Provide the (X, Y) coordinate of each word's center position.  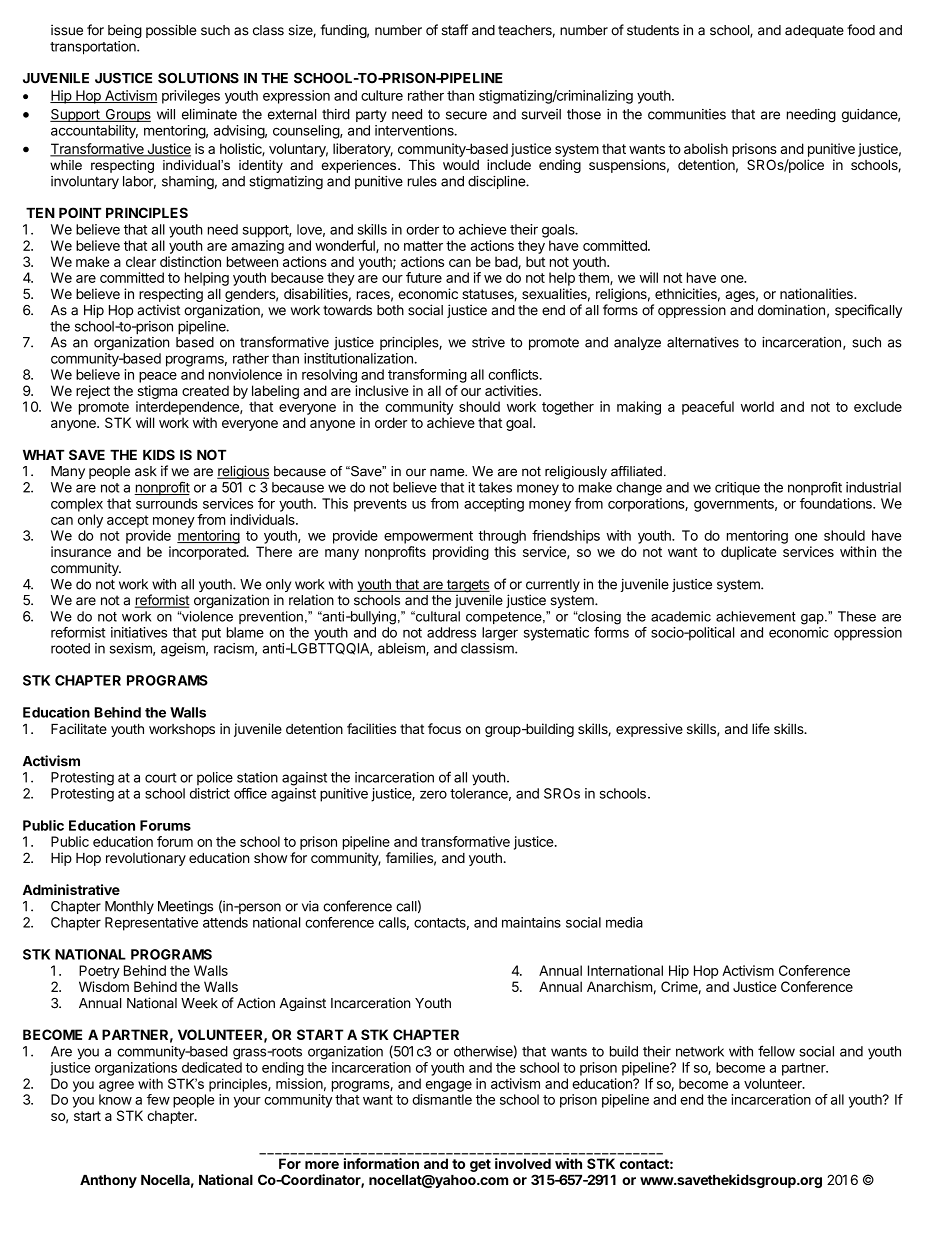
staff (455, 30)
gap (813, 619)
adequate (814, 31)
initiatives (139, 632)
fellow (776, 1051)
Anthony (108, 1181)
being (125, 31)
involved (523, 1163)
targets (468, 587)
